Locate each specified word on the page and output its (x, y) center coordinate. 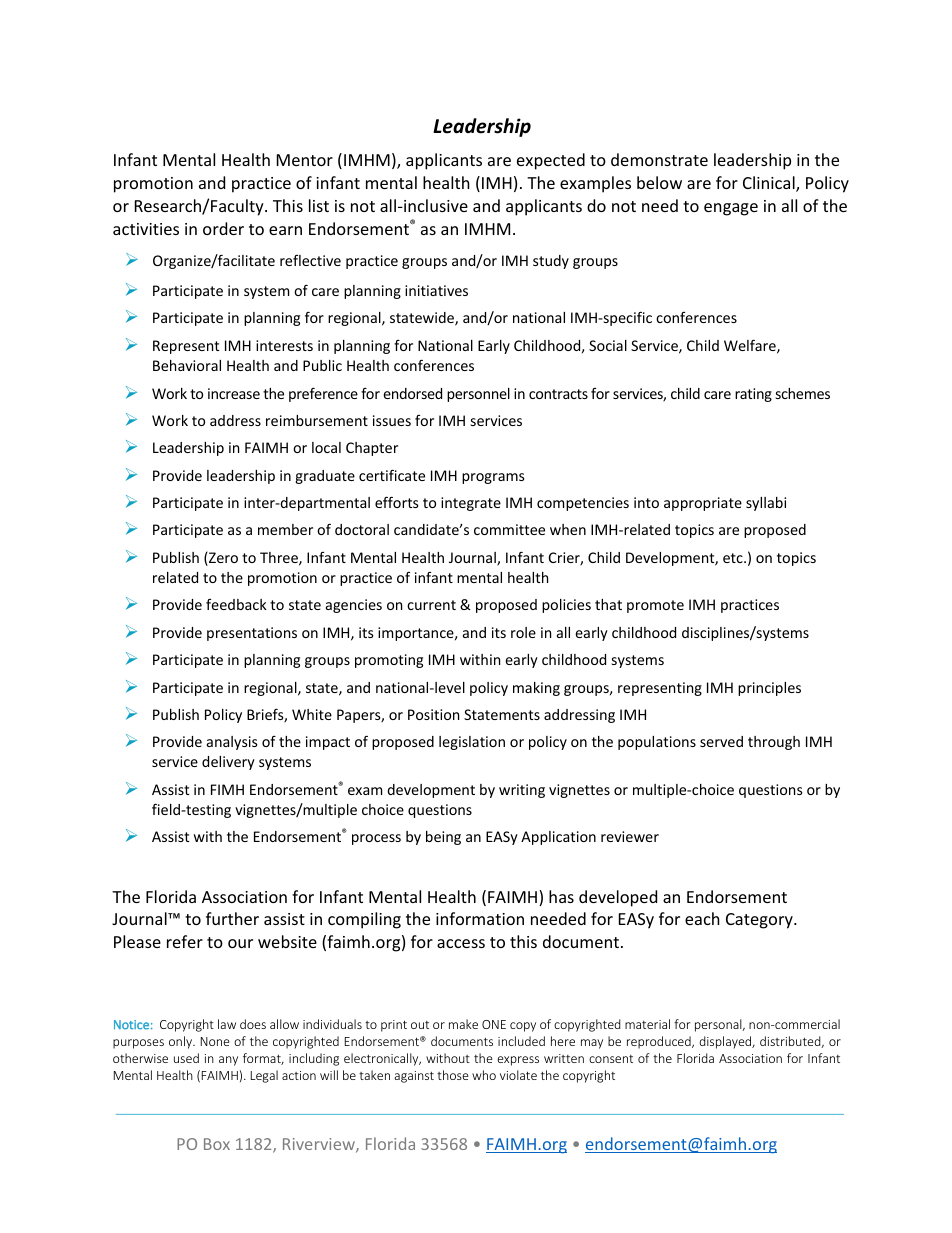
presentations (252, 634)
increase (234, 393)
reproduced (660, 1042)
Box (217, 1144)
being (443, 838)
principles (769, 689)
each (702, 918)
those (452, 1075)
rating (753, 395)
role (523, 632)
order (223, 228)
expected (551, 161)
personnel (478, 395)
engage (731, 209)
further (232, 918)
